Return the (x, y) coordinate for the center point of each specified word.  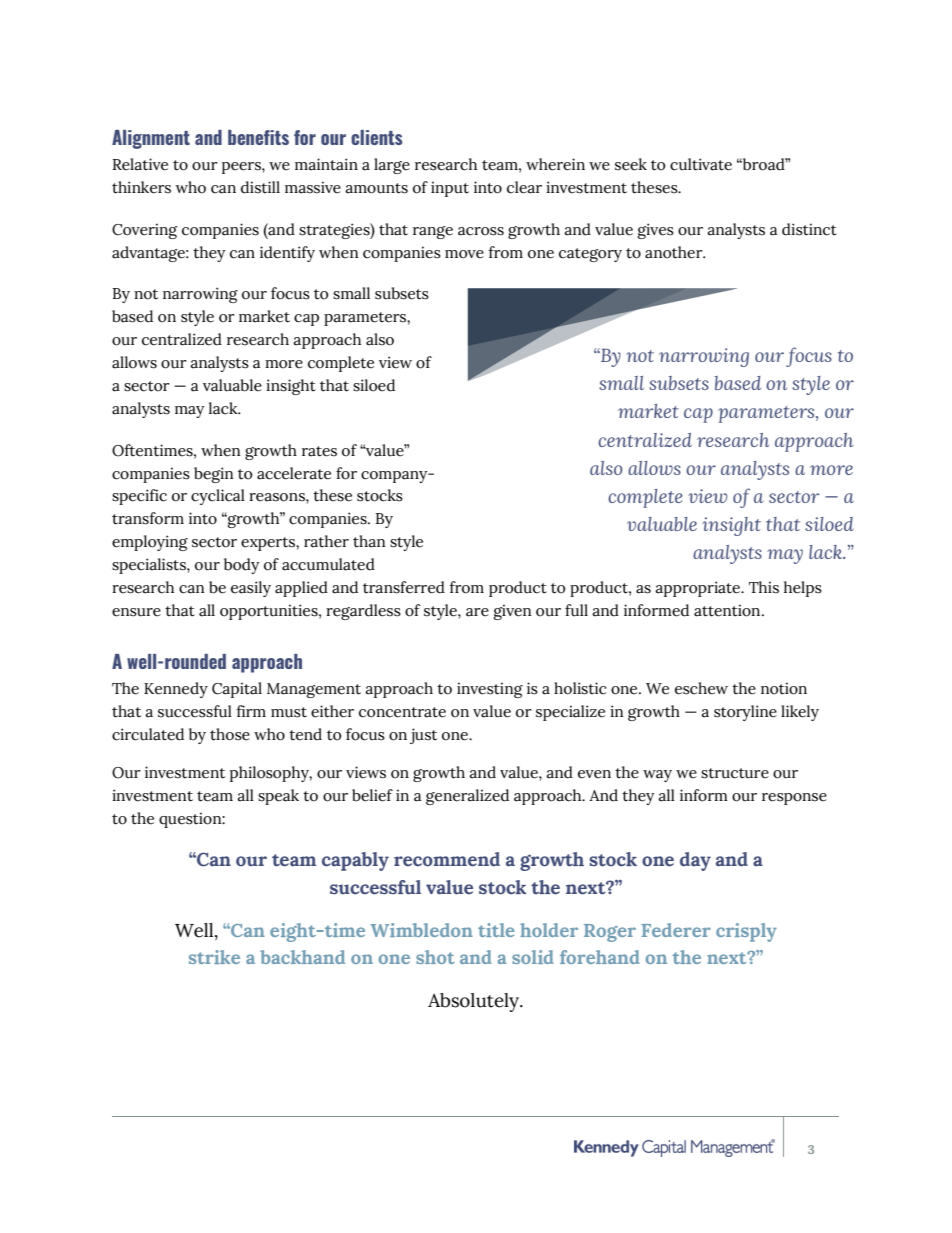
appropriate (699, 589)
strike (214, 957)
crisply (746, 932)
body (241, 566)
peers (242, 168)
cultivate (701, 164)
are (477, 612)
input (450, 189)
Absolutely (474, 1002)
